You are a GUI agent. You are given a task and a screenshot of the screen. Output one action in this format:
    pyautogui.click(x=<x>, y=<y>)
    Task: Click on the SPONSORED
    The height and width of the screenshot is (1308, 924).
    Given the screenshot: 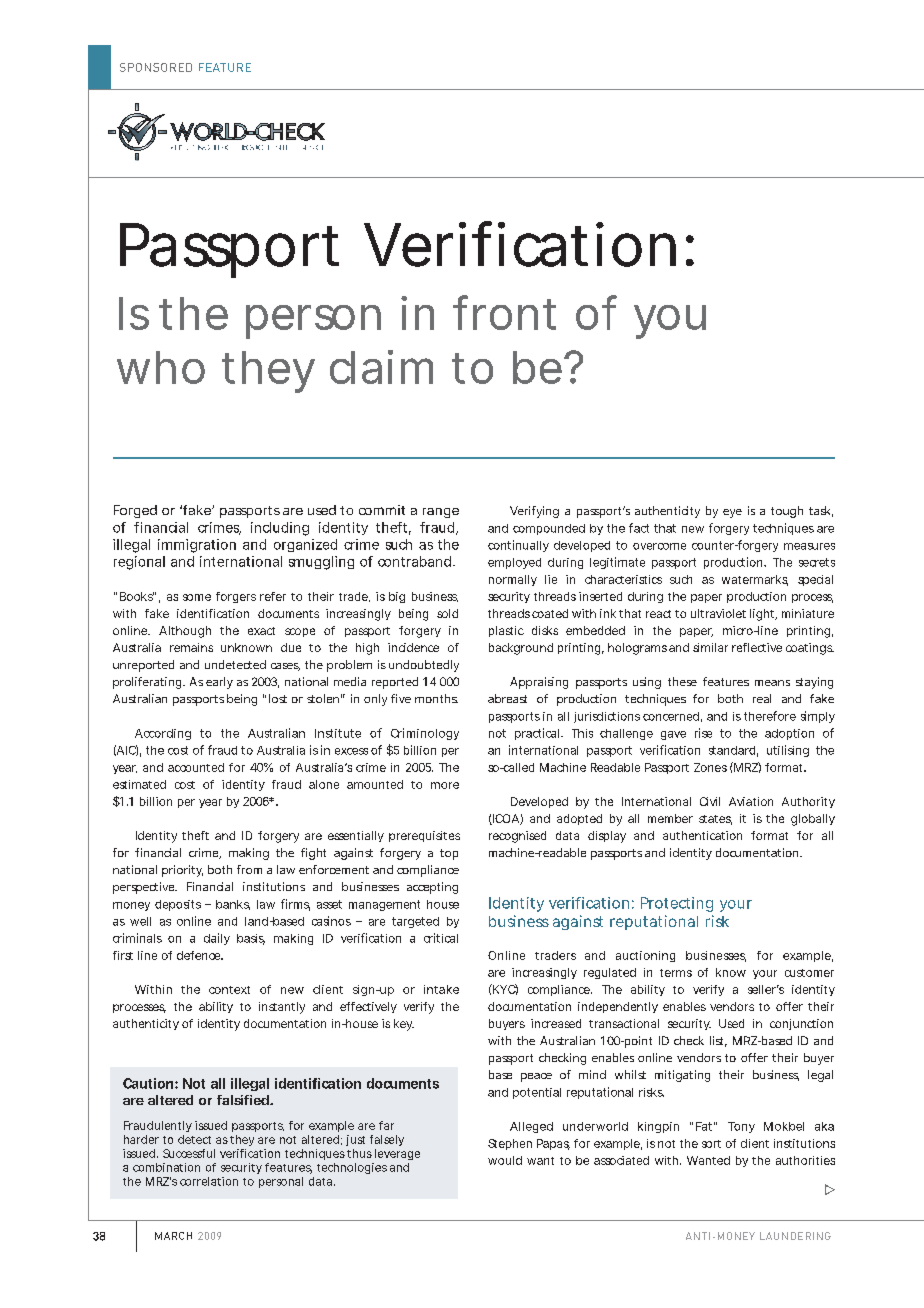 What is the action you would take?
    pyautogui.click(x=156, y=67)
